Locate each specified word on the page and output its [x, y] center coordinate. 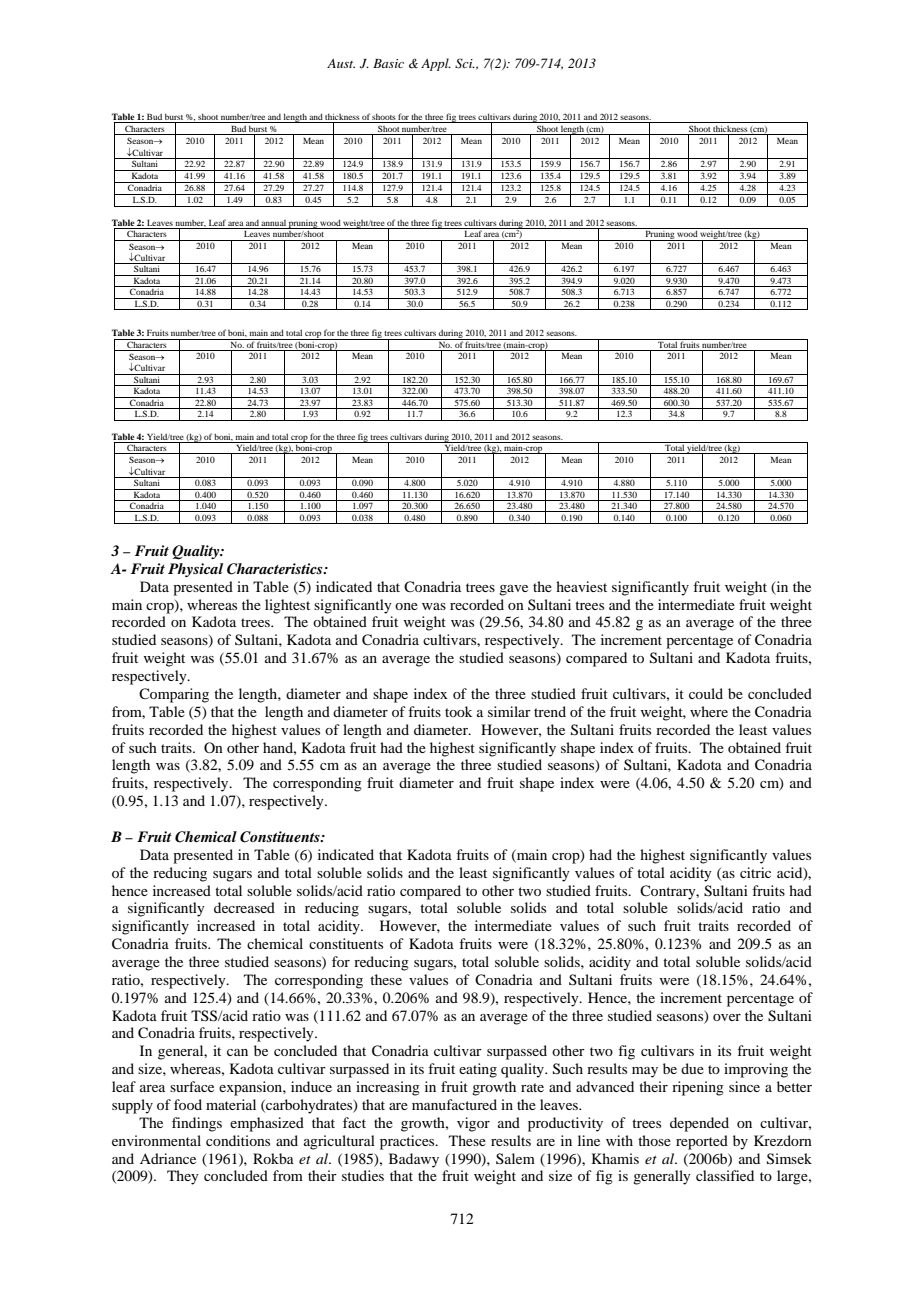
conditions [238, 1140]
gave [513, 590]
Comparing [174, 695]
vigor [473, 1124]
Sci [465, 63]
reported [702, 1142]
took [459, 711]
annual [273, 223]
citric [755, 872]
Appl [436, 64]
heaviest [581, 586]
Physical [195, 570]
